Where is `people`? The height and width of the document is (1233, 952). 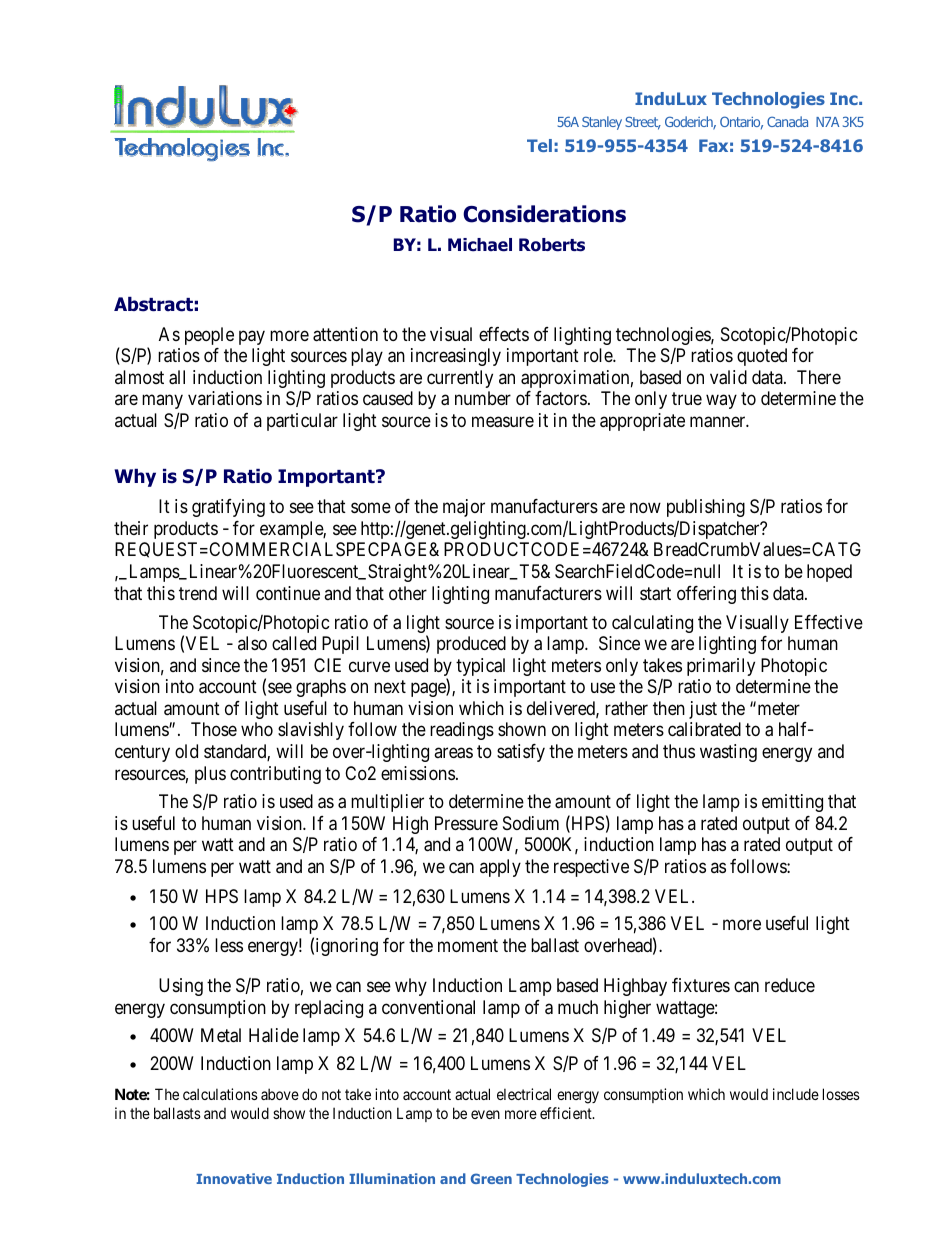
people is located at coordinates (209, 336).
